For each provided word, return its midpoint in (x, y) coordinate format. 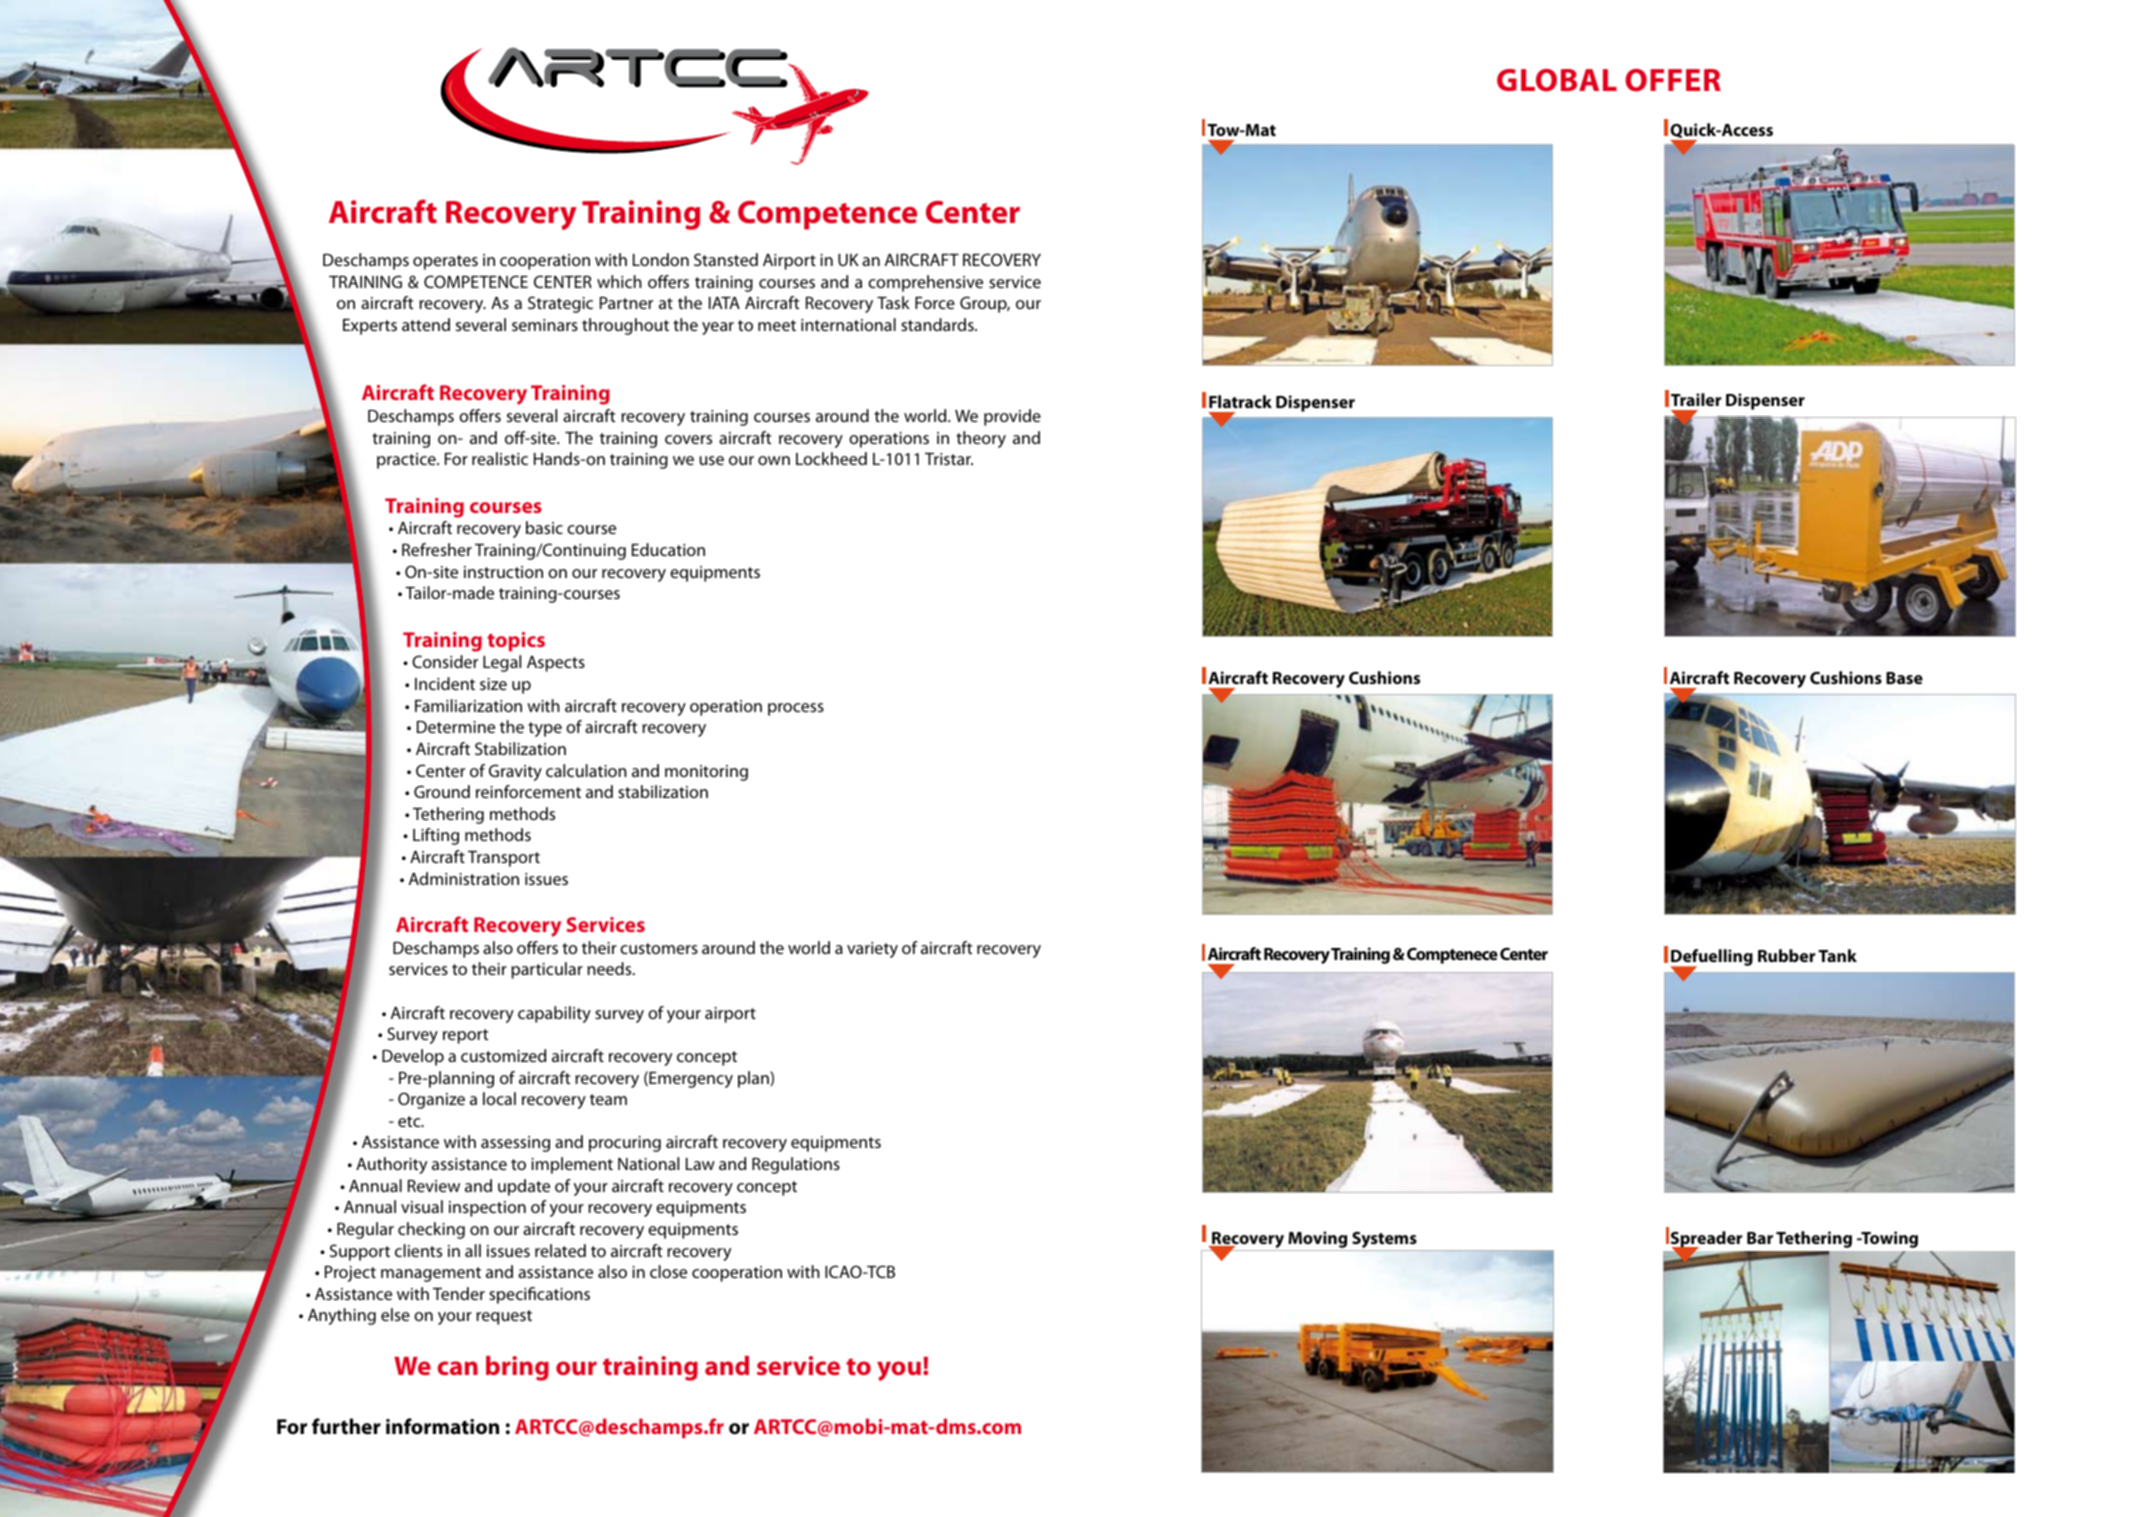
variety (872, 950)
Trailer (1696, 399)
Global (1557, 80)
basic (544, 527)
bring (517, 1368)
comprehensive (925, 283)
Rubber (1786, 955)
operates (445, 262)
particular (547, 970)
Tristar (949, 459)
